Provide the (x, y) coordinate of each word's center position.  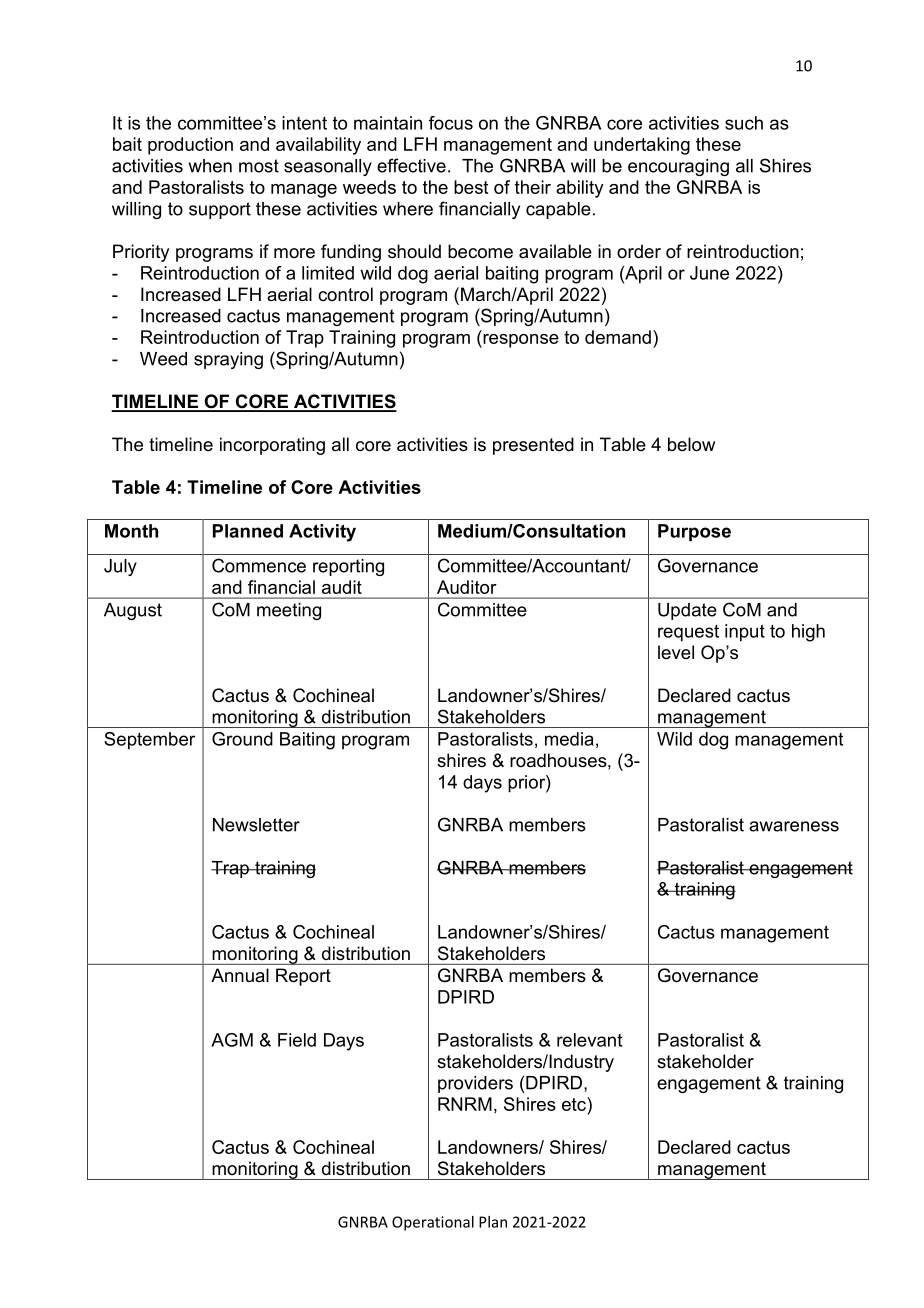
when (210, 166)
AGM (232, 1040)
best (471, 187)
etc (575, 1104)
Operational (433, 1223)
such (744, 123)
